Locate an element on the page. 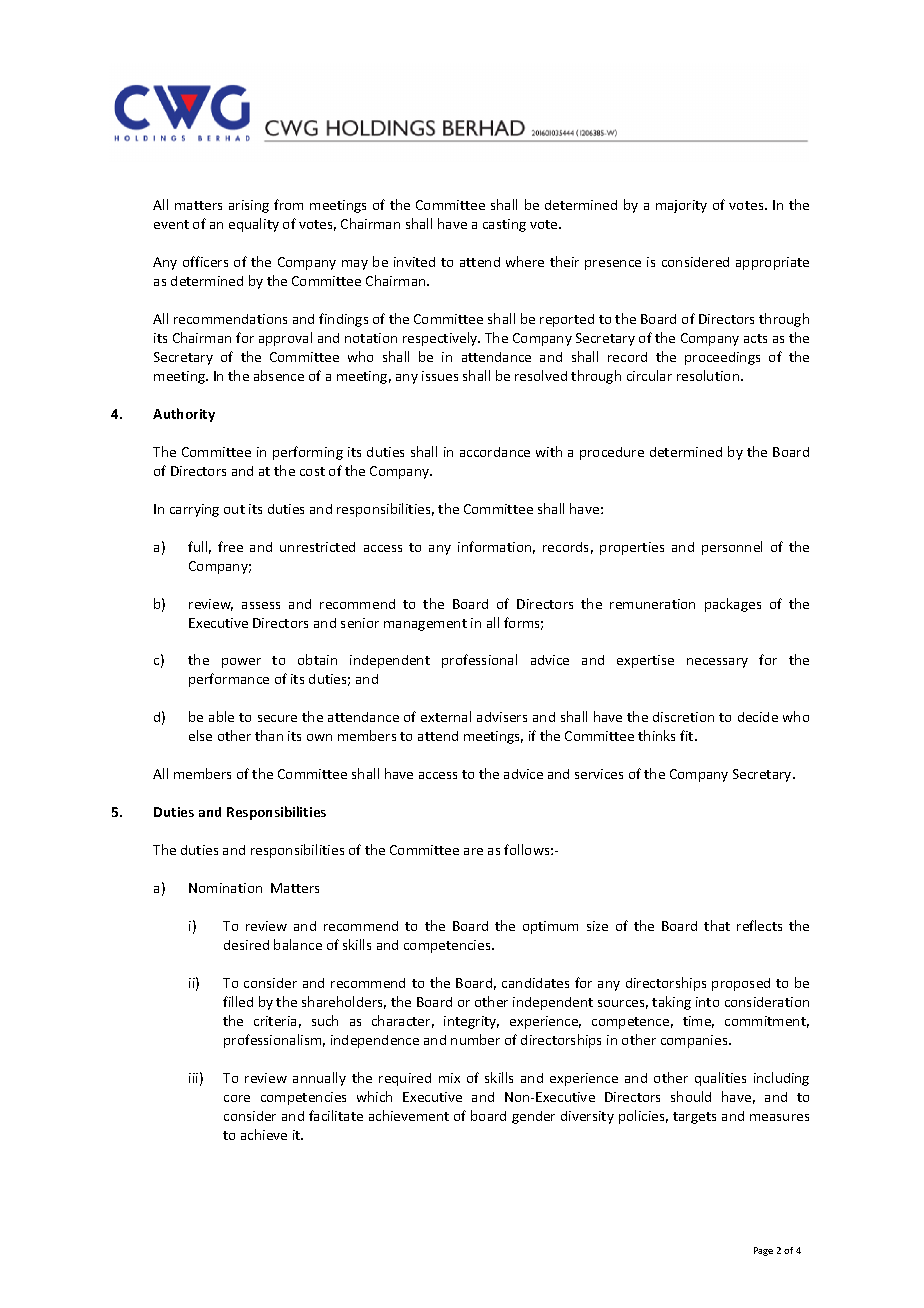 Image resolution: width=924 pixels, height=1308 pixels. casting is located at coordinates (504, 225).
